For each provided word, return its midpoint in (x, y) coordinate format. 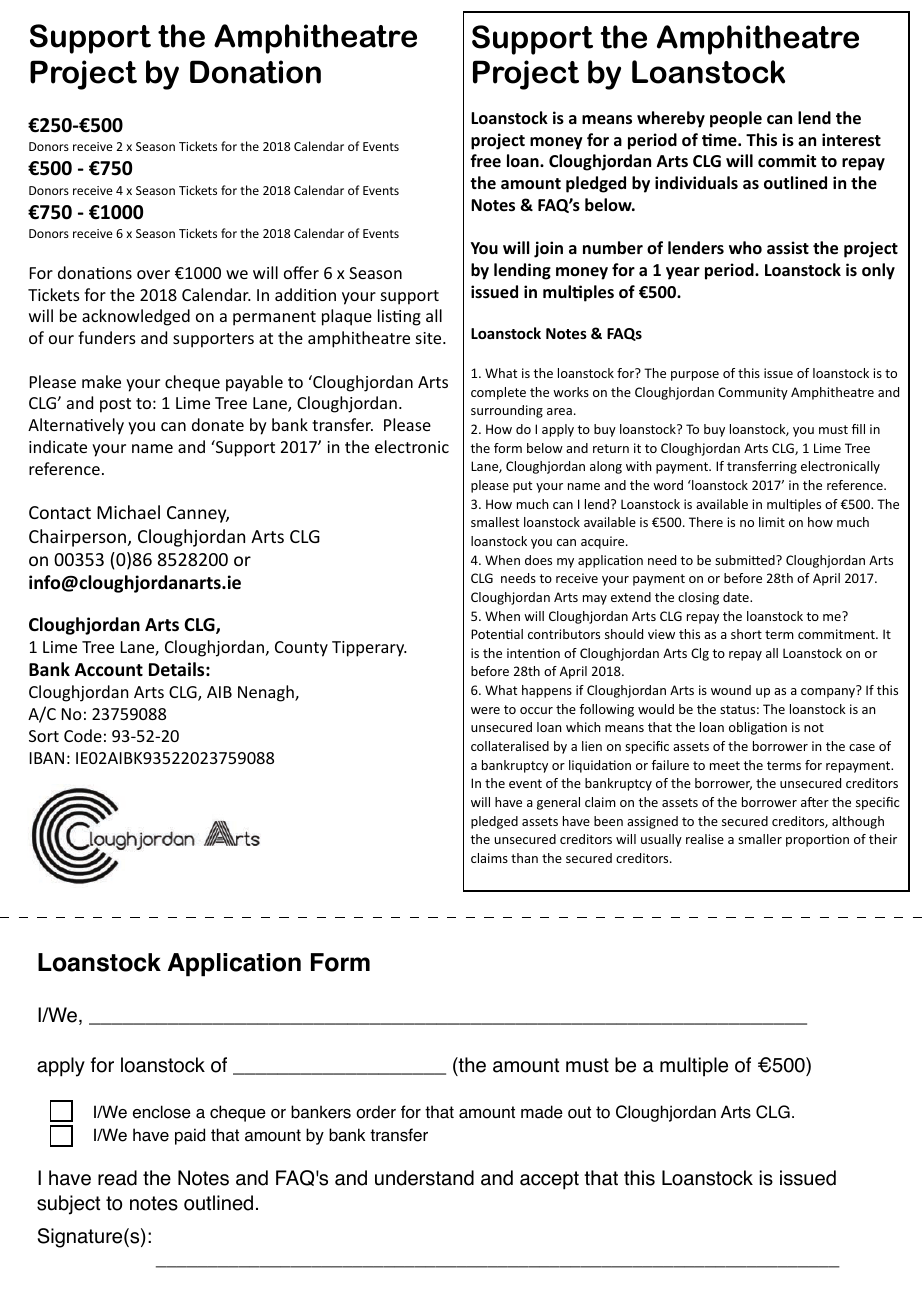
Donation (255, 72)
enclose (162, 1112)
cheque (238, 1113)
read (117, 1178)
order (376, 1112)
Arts (736, 1112)
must (587, 1065)
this (639, 1178)
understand (424, 1178)
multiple (694, 1067)
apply (61, 1067)
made (542, 1112)
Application (234, 965)
